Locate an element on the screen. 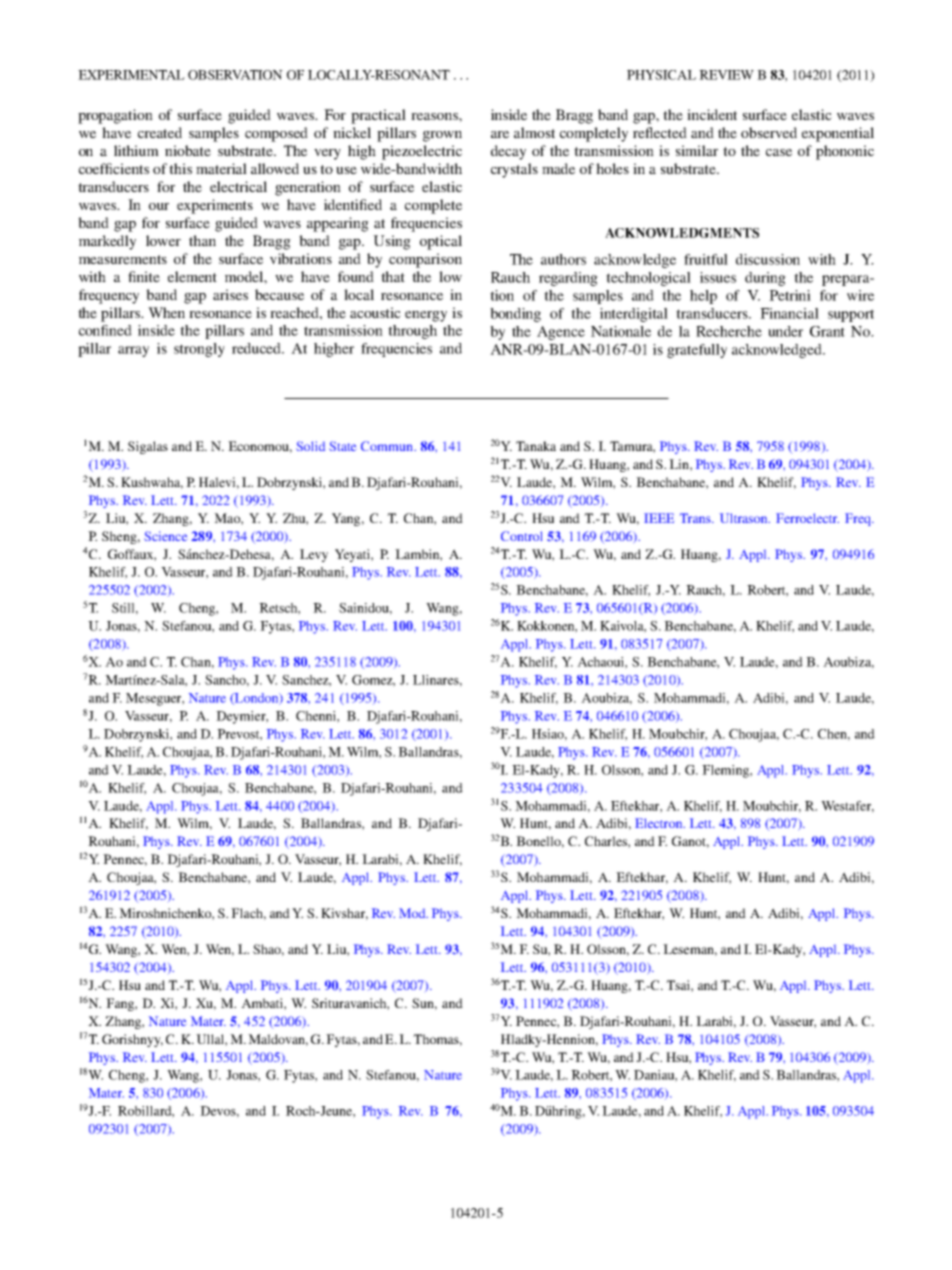 The width and height of the screenshot is (952, 1270). Science is located at coordinates (165, 536).
